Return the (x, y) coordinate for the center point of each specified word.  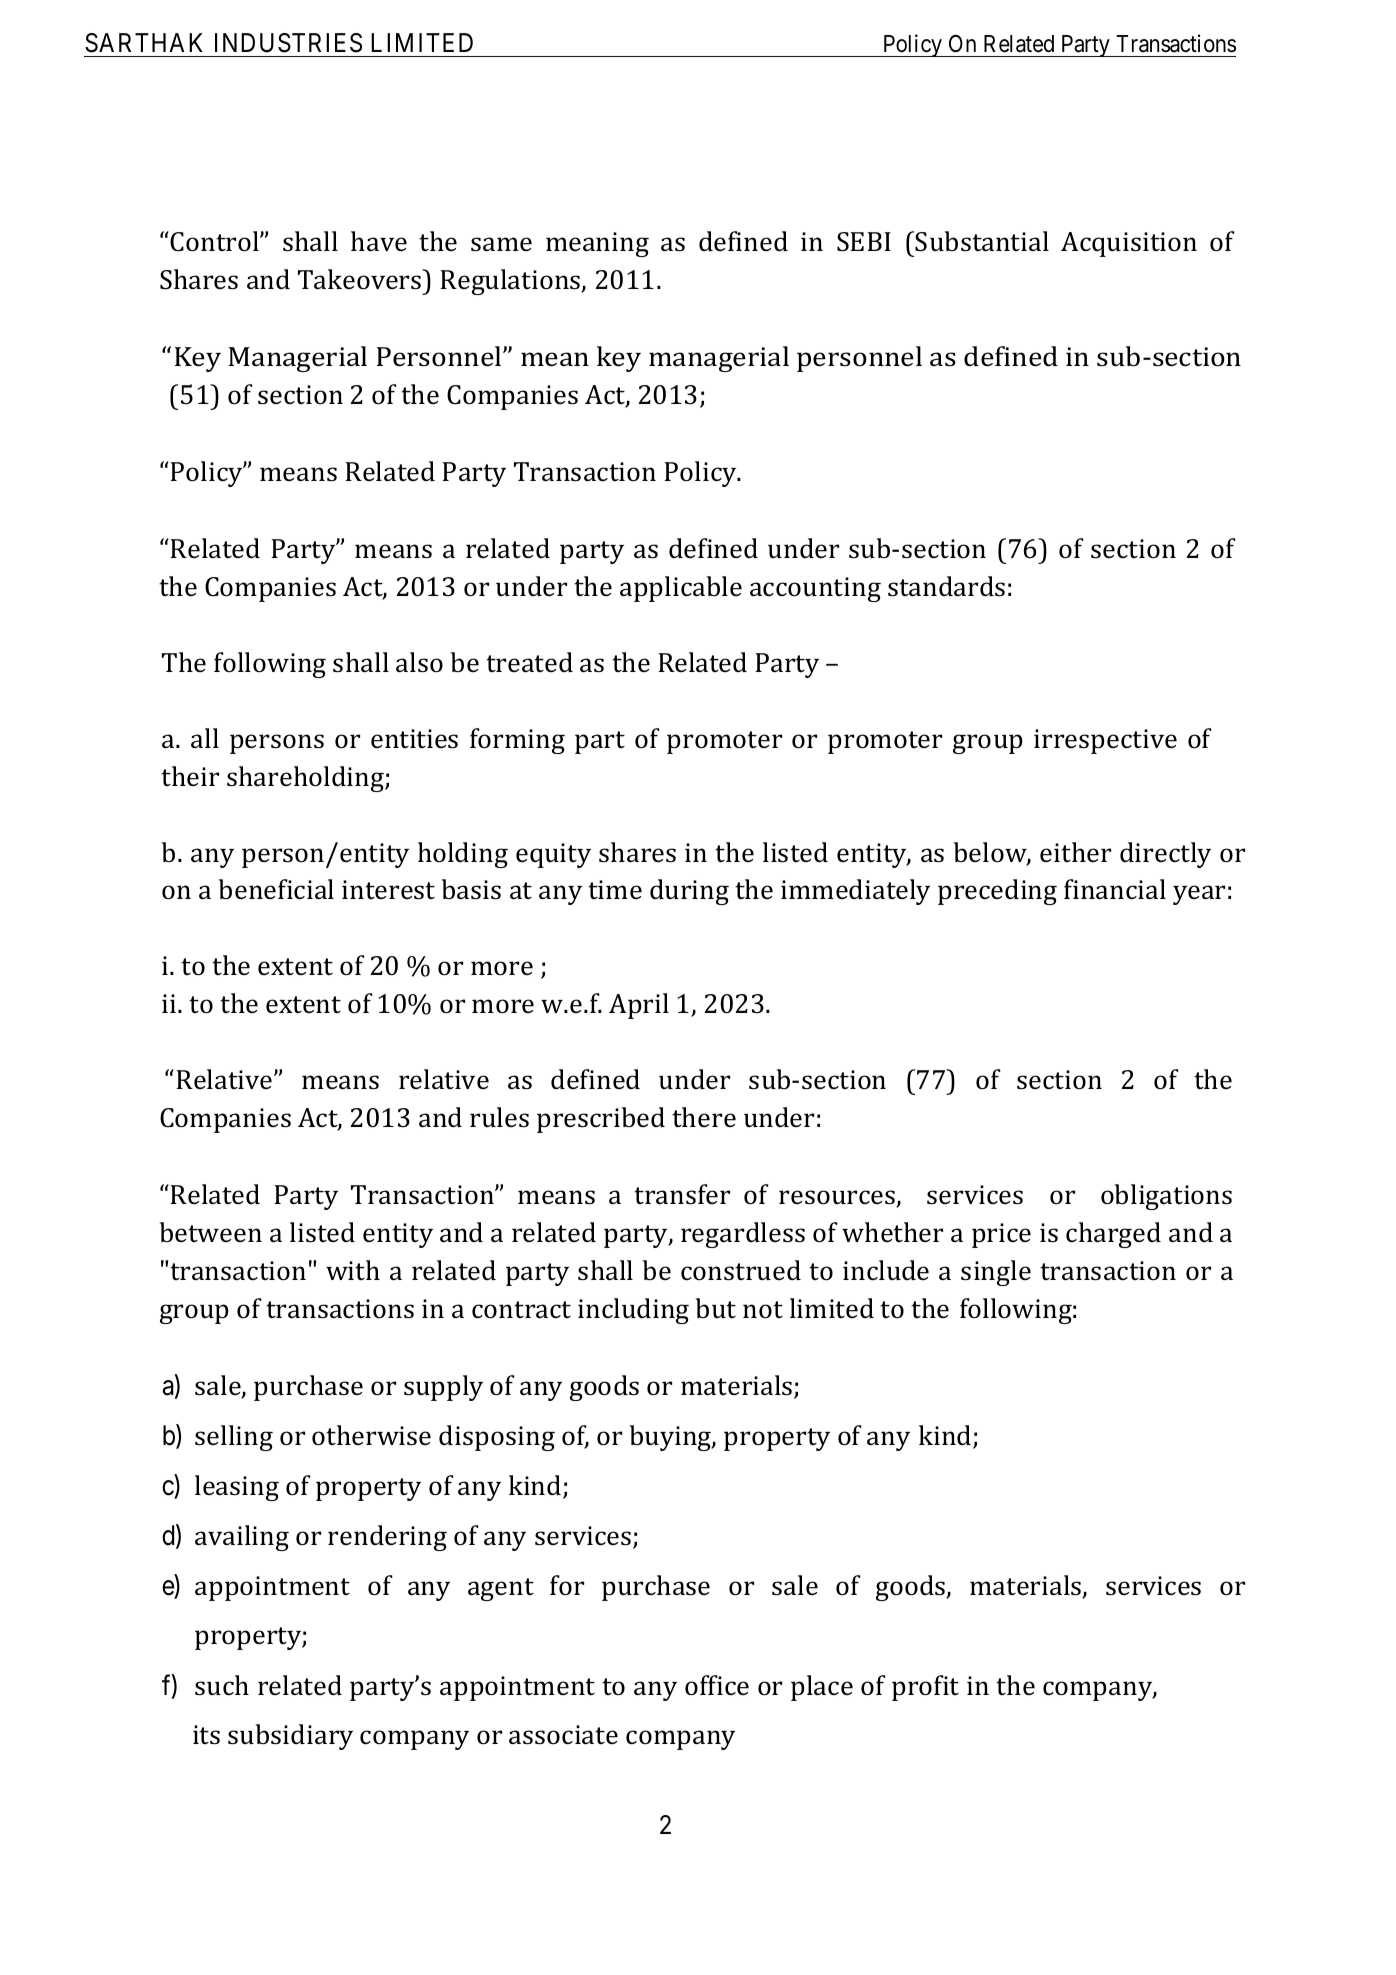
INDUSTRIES (288, 43)
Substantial (982, 241)
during (689, 892)
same (501, 244)
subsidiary (290, 1737)
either (1075, 852)
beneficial (276, 889)
